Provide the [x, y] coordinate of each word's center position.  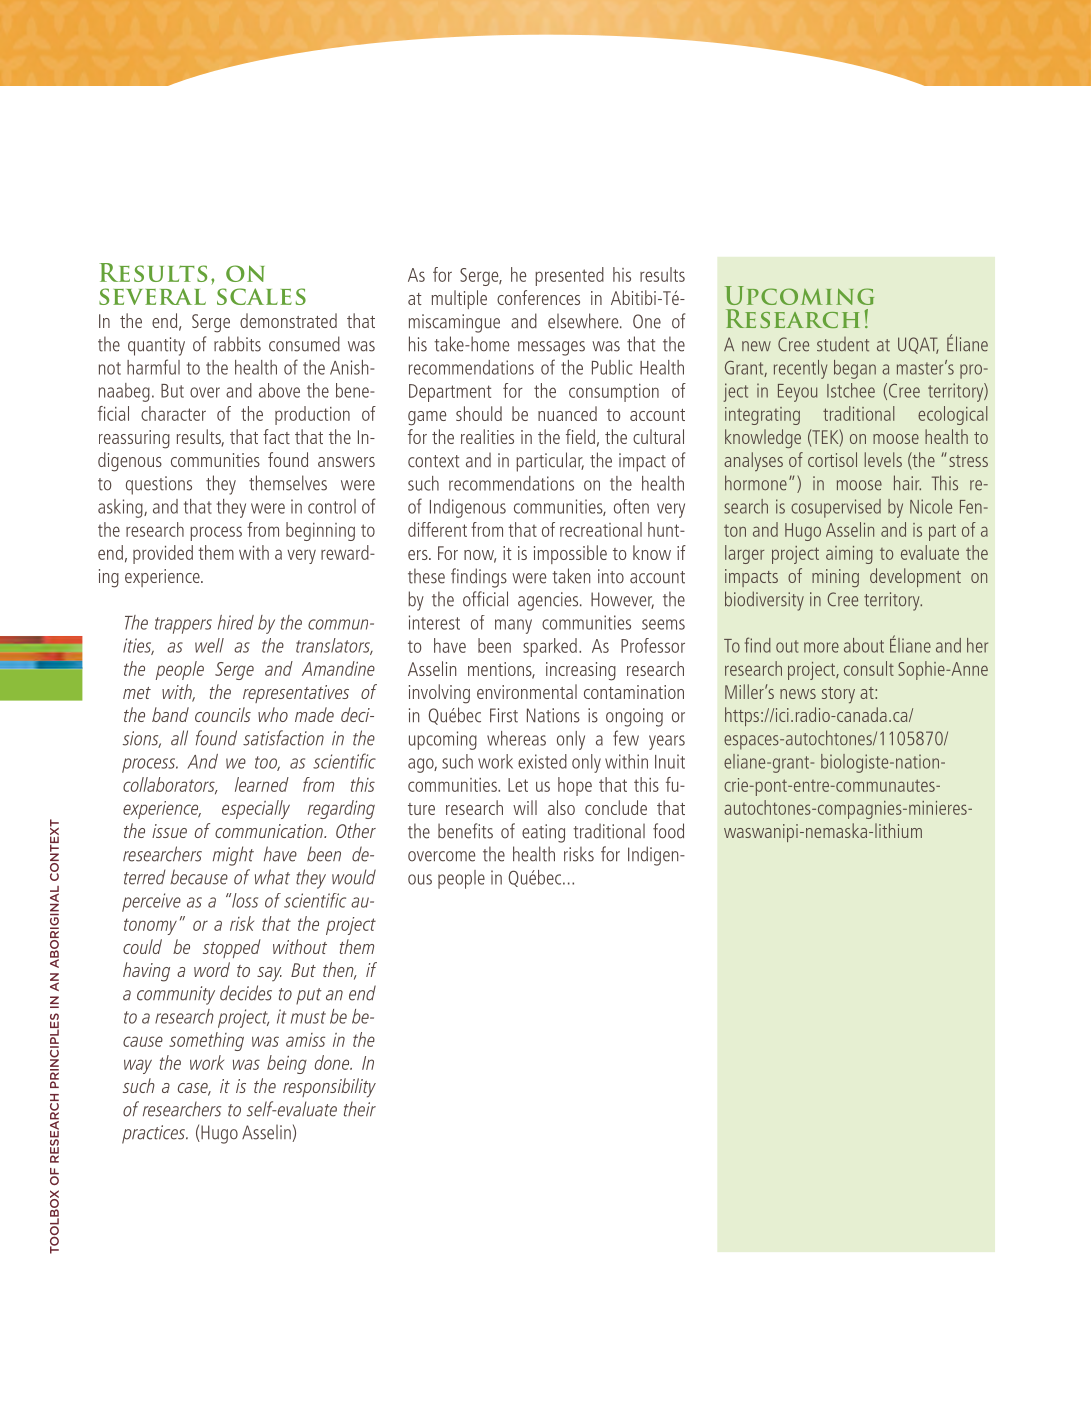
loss [244, 900]
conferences [538, 297]
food [668, 831]
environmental [527, 691]
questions [159, 485]
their [360, 1109]
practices [154, 1134]
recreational [601, 529]
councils [223, 714]
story [838, 695]
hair [907, 483]
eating [543, 833]
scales [261, 296]
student [843, 344]
